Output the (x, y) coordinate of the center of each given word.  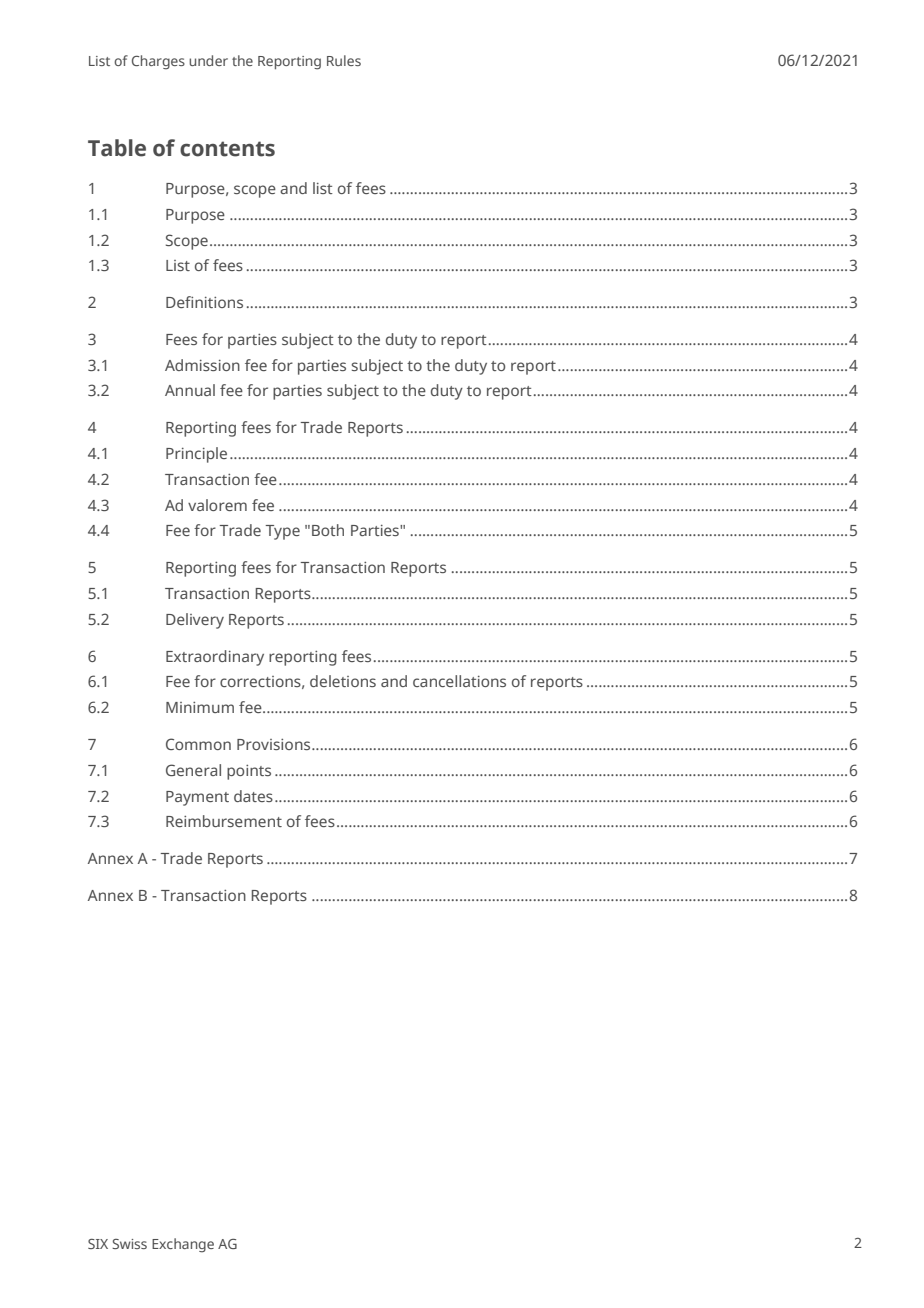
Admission (202, 365)
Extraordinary (215, 658)
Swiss (129, 1244)
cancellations (459, 681)
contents (227, 149)
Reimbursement (224, 821)
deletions (343, 681)
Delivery (195, 621)
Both (328, 530)
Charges (158, 62)
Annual (190, 390)
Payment (197, 798)
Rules (344, 60)
